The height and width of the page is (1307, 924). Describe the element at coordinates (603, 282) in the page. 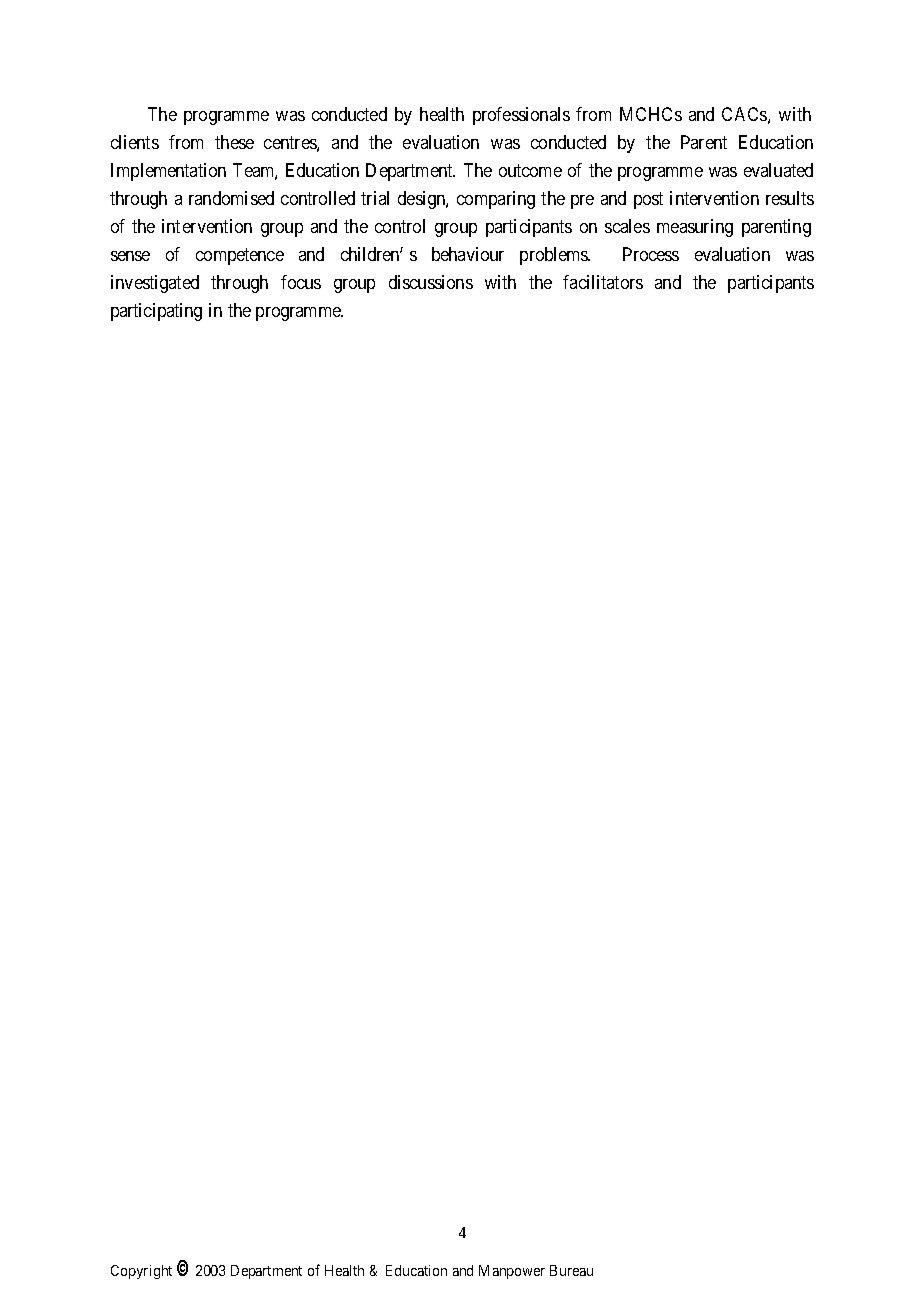

I see `facilitators` at that location.
